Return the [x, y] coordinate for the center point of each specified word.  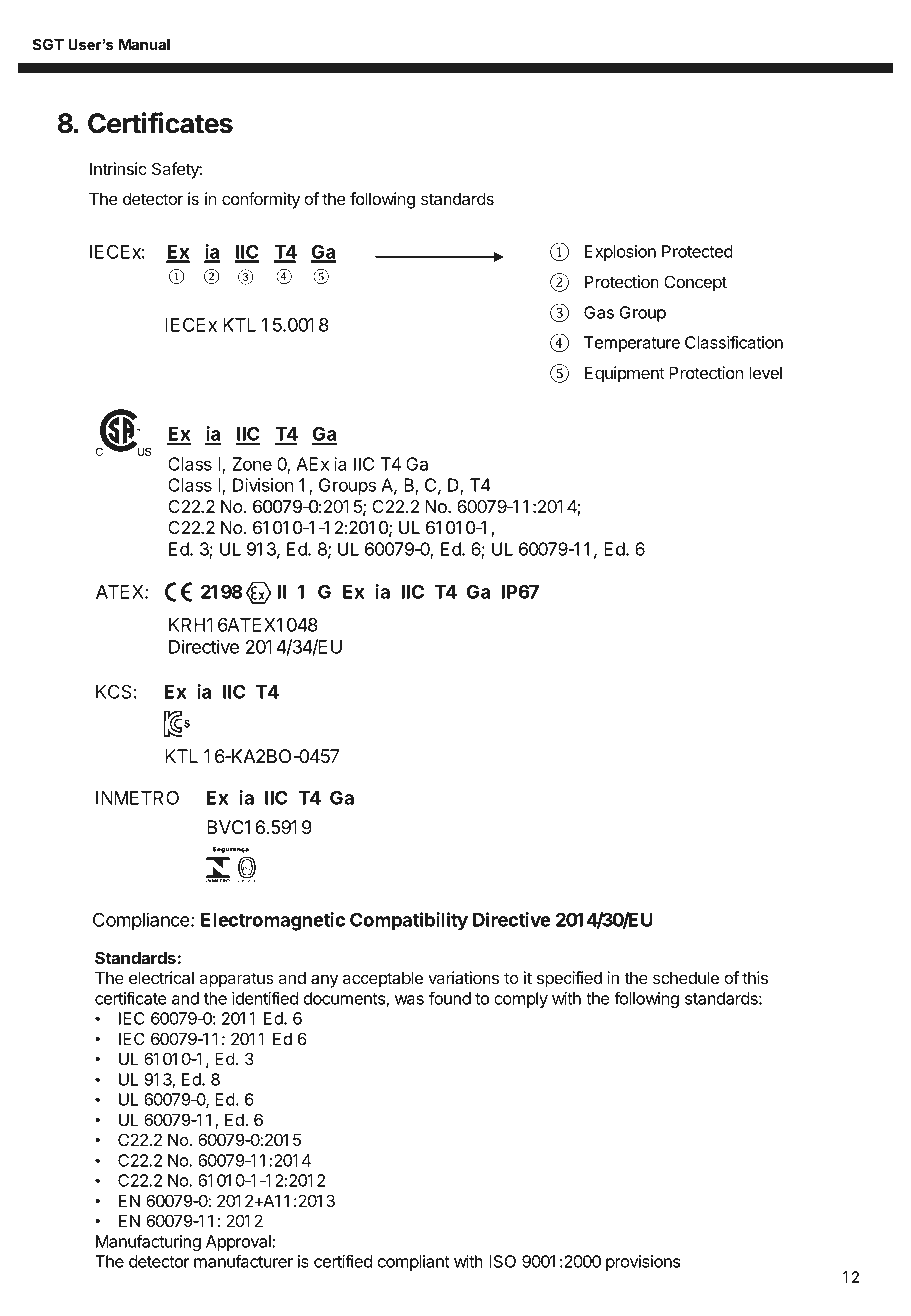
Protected [697, 251]
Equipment [625, 374]
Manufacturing [148, 1242]
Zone [252, 464]
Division [263, 485]
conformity [261, 200]
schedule [686, 977]
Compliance [142, 921]
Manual [144, 44]
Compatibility [409, 921]
